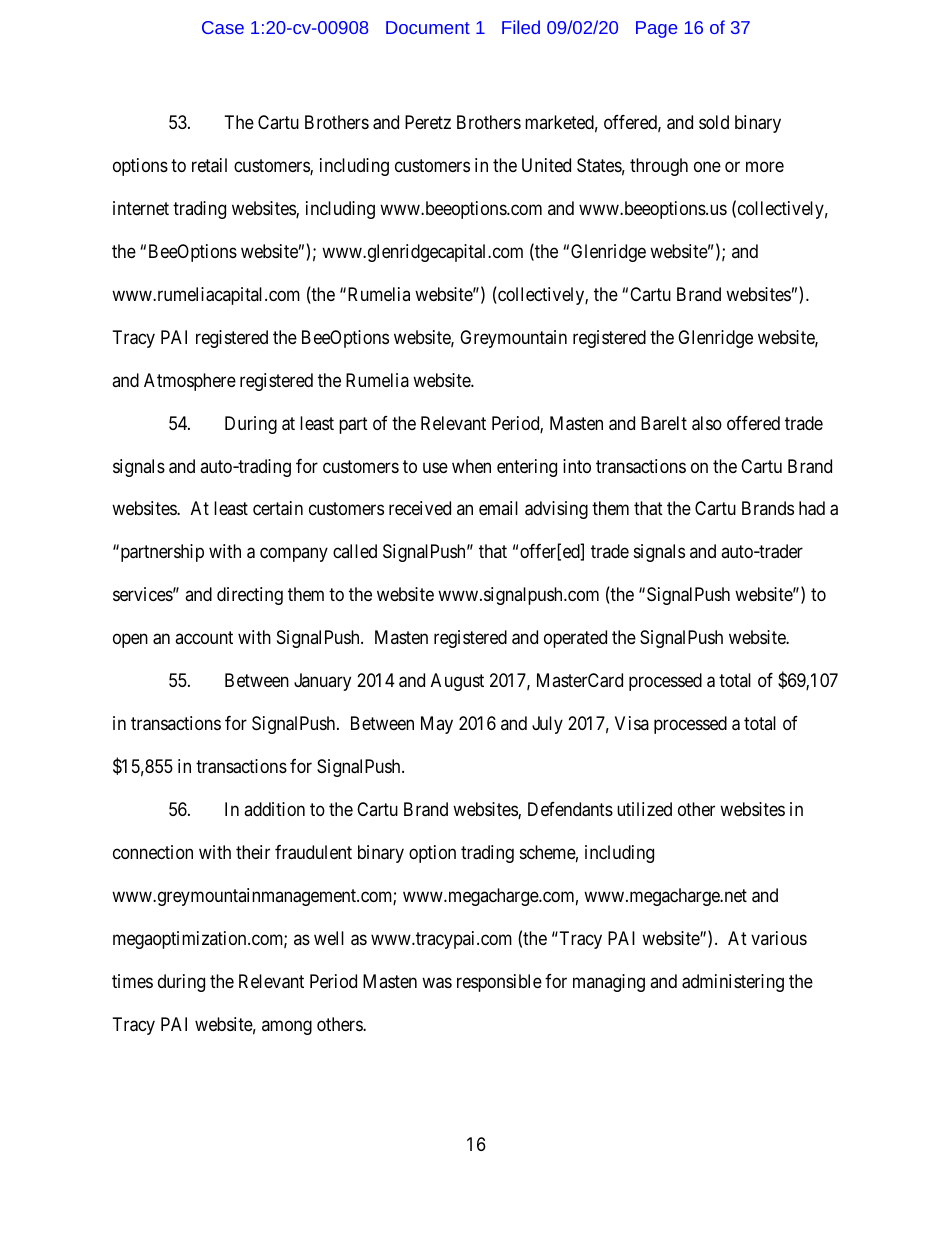 The height and width of the screenshot is (1233, 952). What do you see at coordinates (546, 165) in the screenshot?
I see `United` at bounding box center [546, 165].
